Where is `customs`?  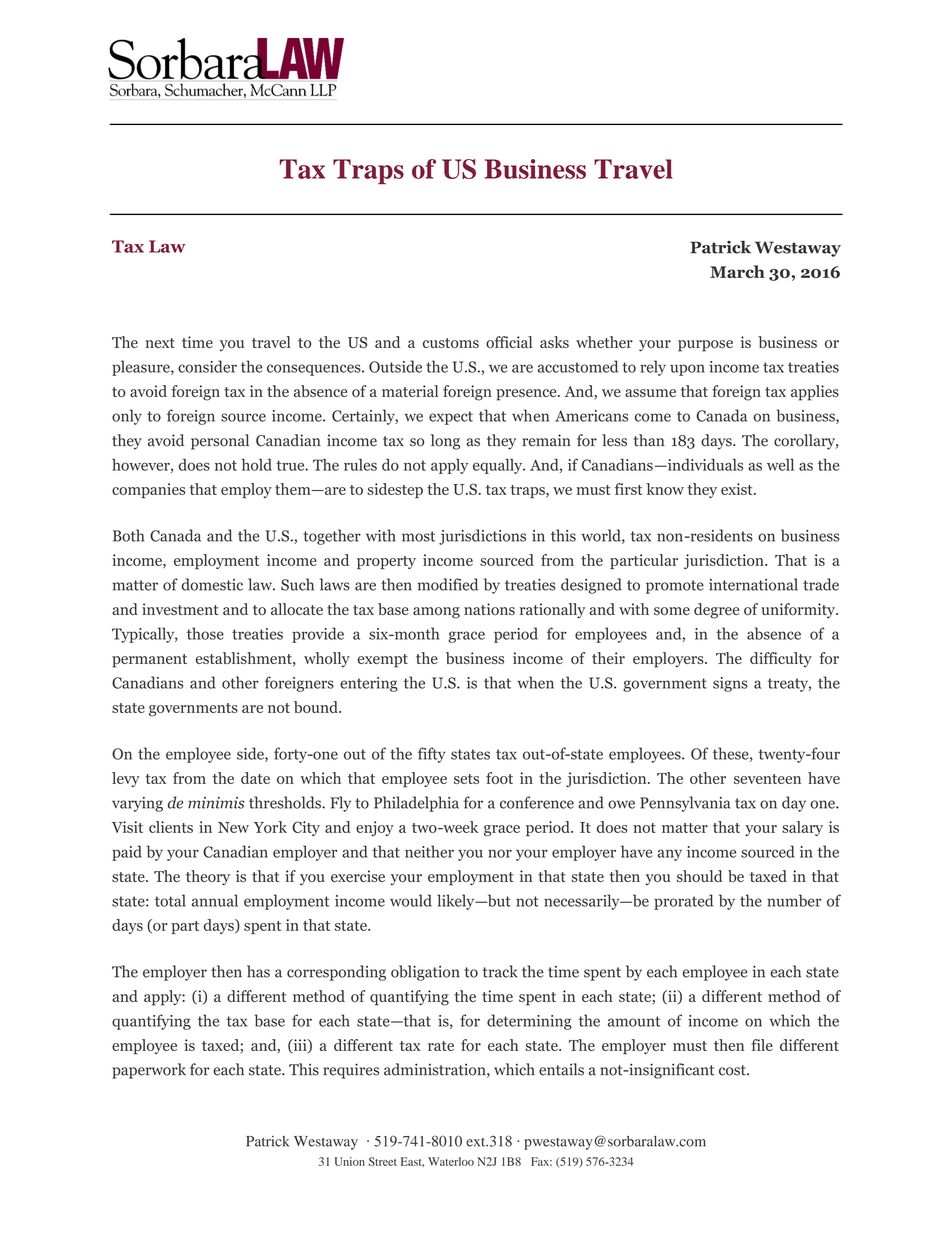
customs is located at coordinates (451, 343).
